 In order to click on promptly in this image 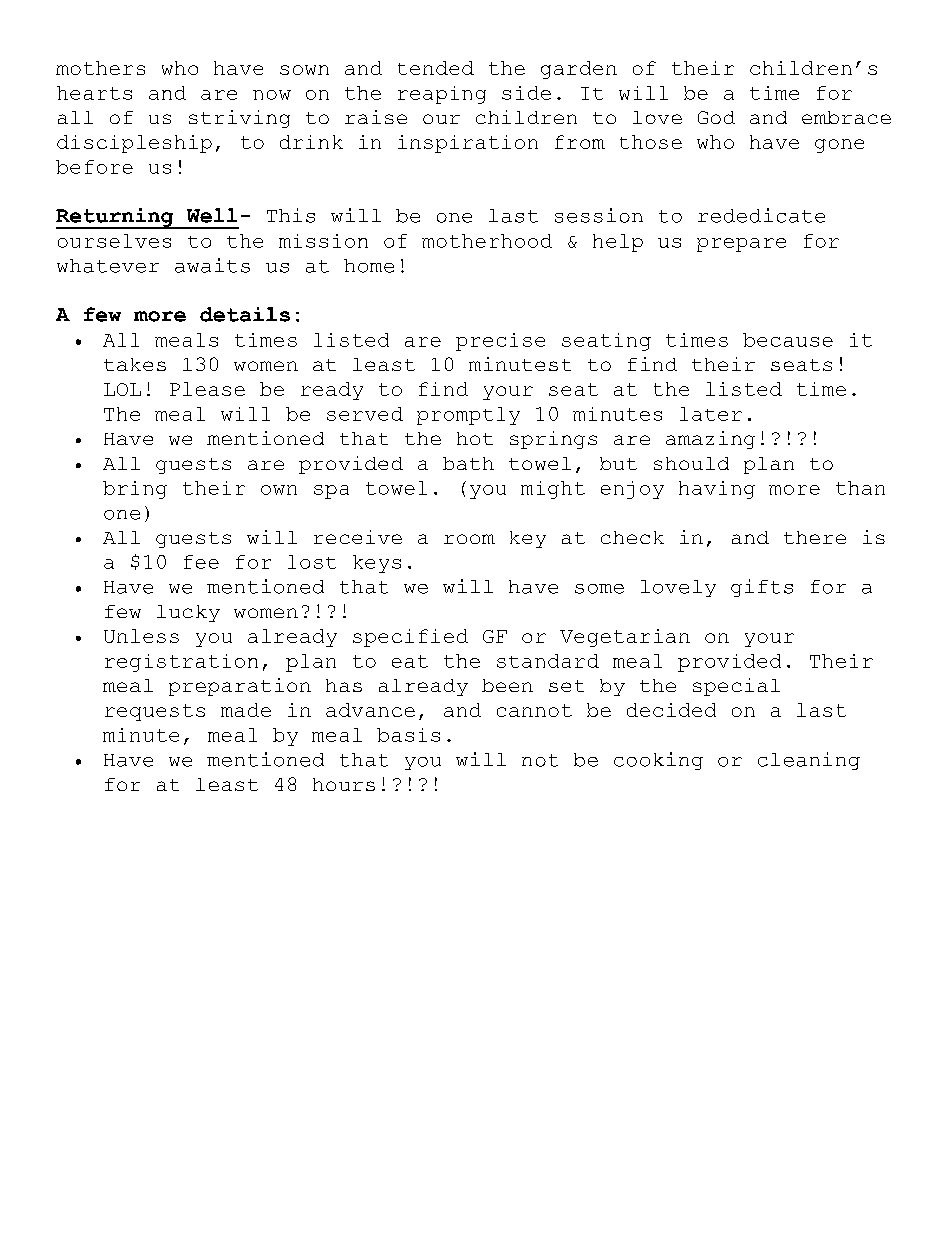, I will do `click(468, 416)`.
